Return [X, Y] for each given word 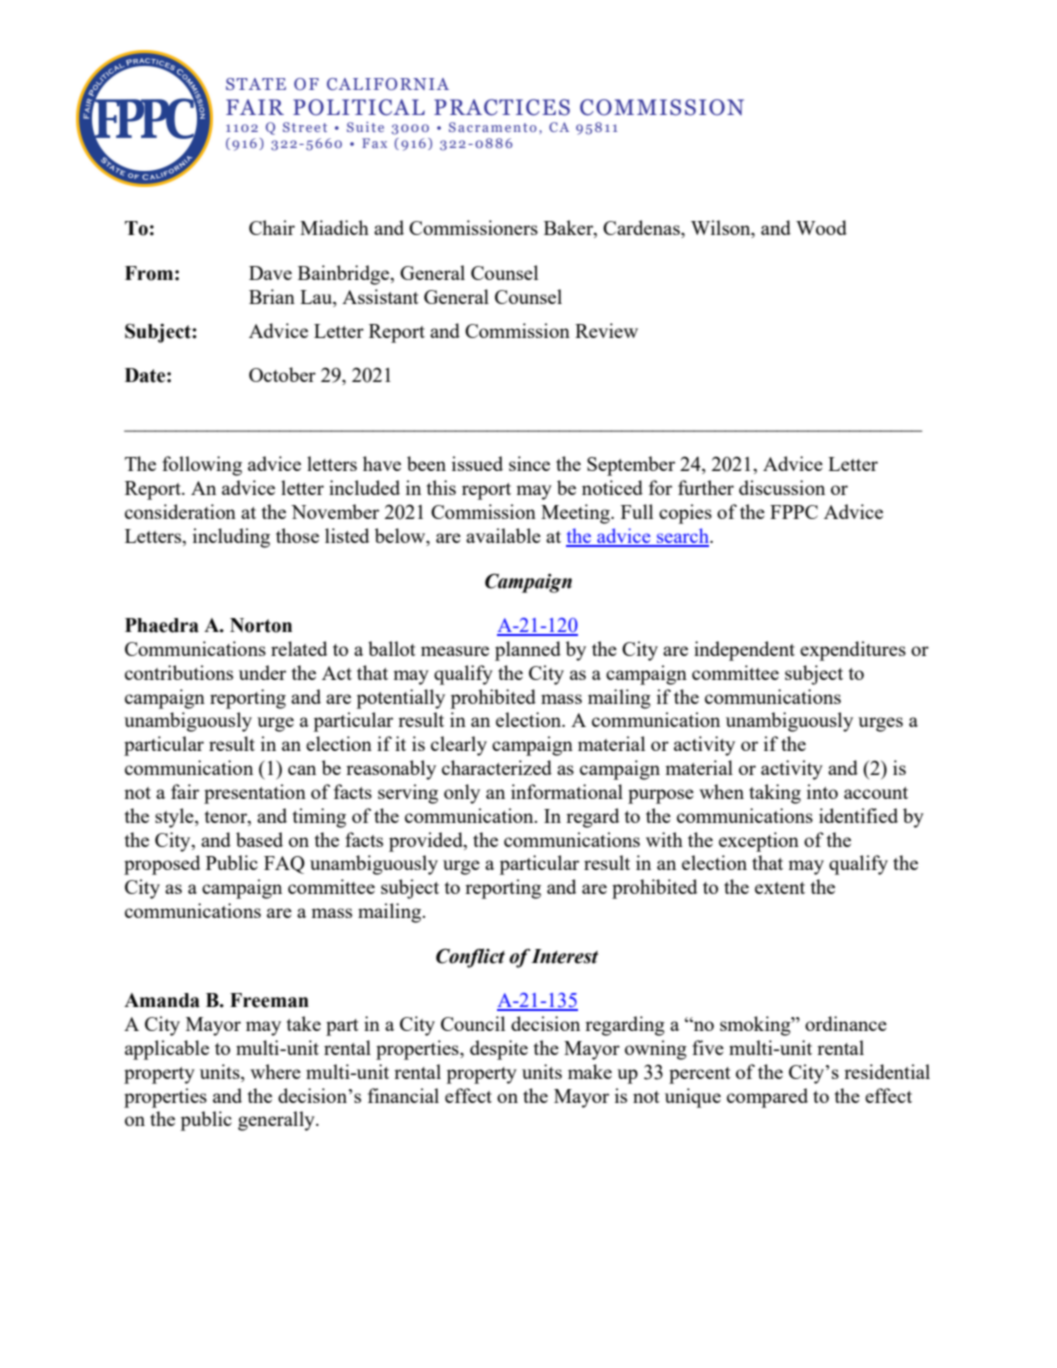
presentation [255, 794]
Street [305, 127]
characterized [497, 767]
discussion [782, 487]
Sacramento [493, 127]
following [202, 466]
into [822, 791]
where [275, 1071]
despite [499, 1050]
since [529, 463]
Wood [821, 227]
